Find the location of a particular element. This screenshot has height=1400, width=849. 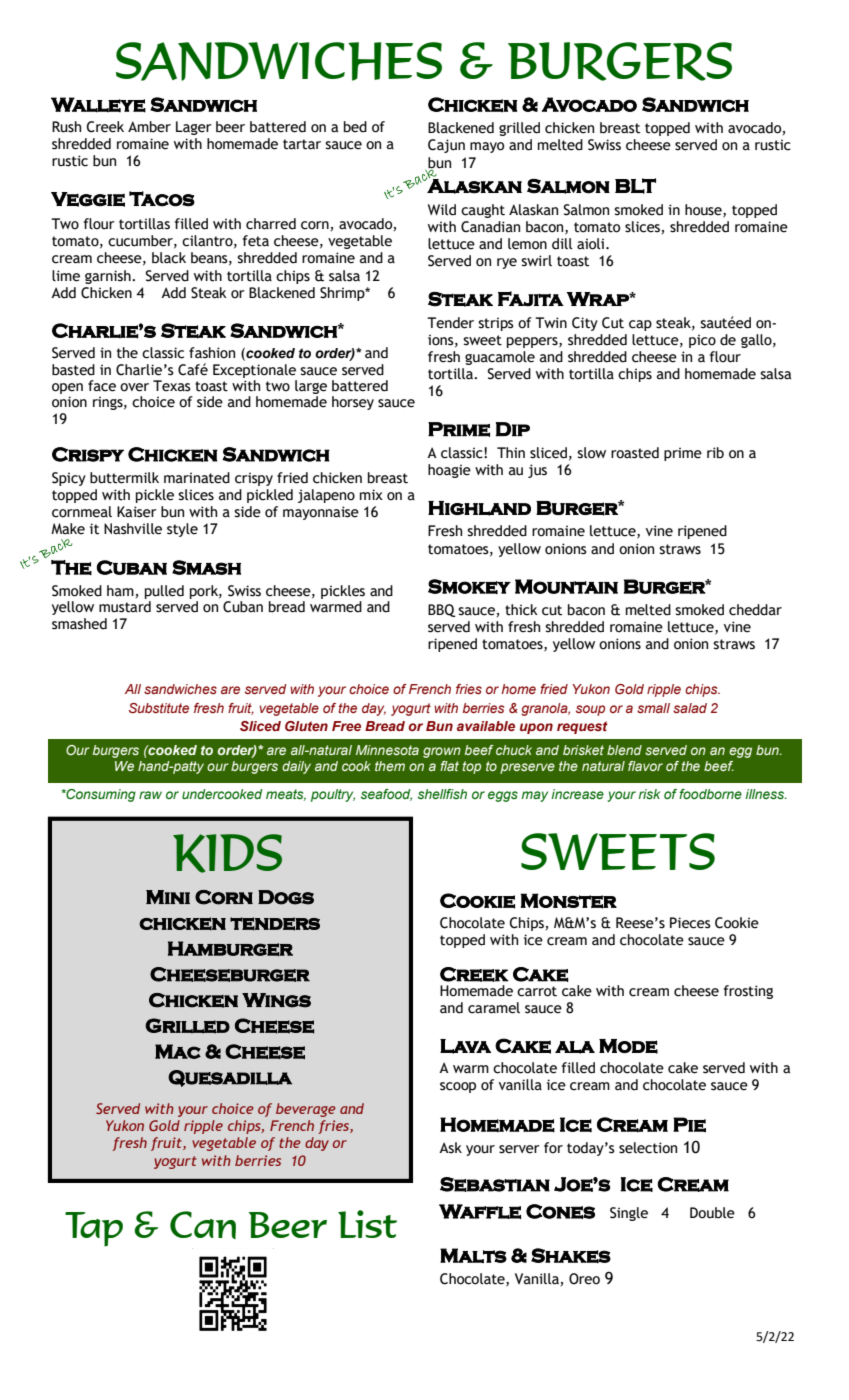

seafood is located at coordinates (386, 795).
